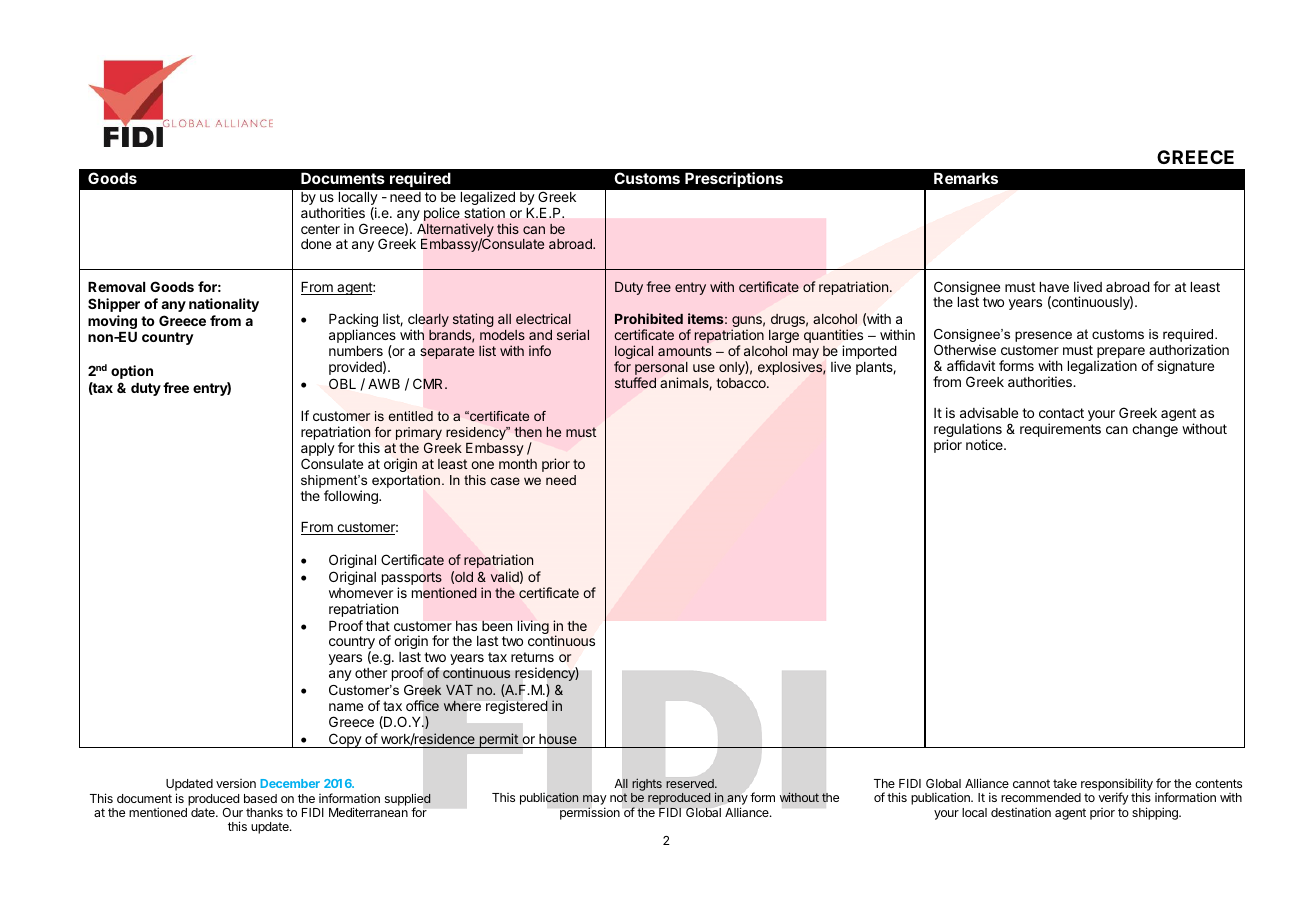  What do you see at coordinates (966, 178) in the screenshot?
I see `Remarks` at bounding box center [966, 178].
